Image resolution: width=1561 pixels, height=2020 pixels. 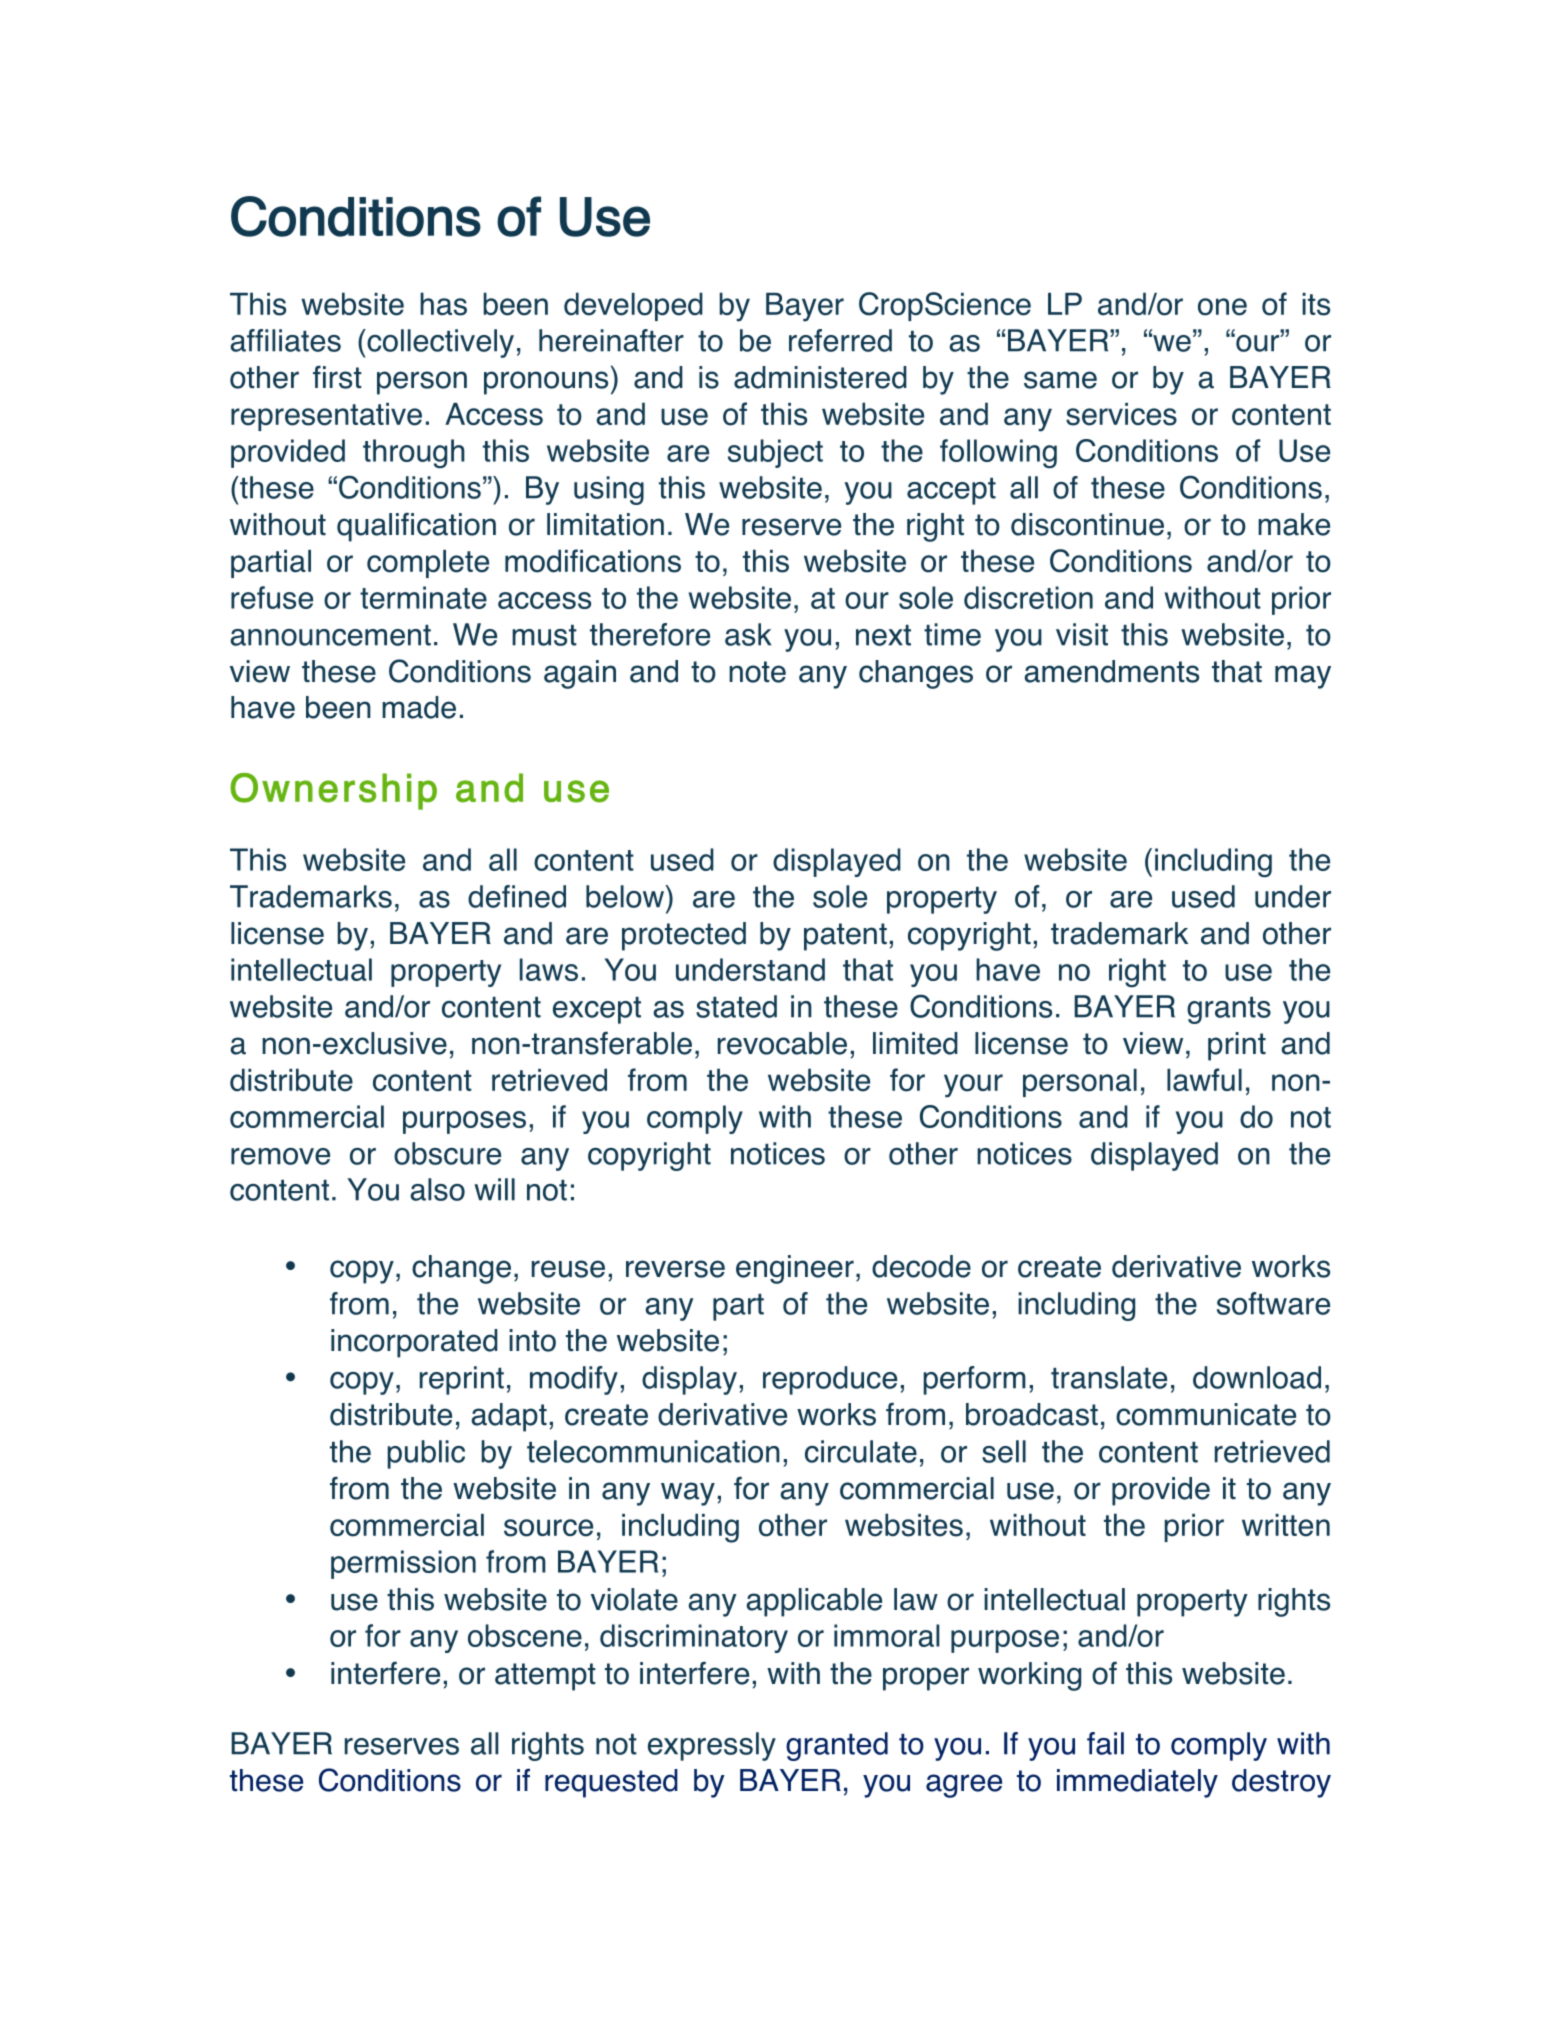 What do you see at coordinates (414, 1343) in the document?
I see `incorporated` at bounding box center [414, 1343].
